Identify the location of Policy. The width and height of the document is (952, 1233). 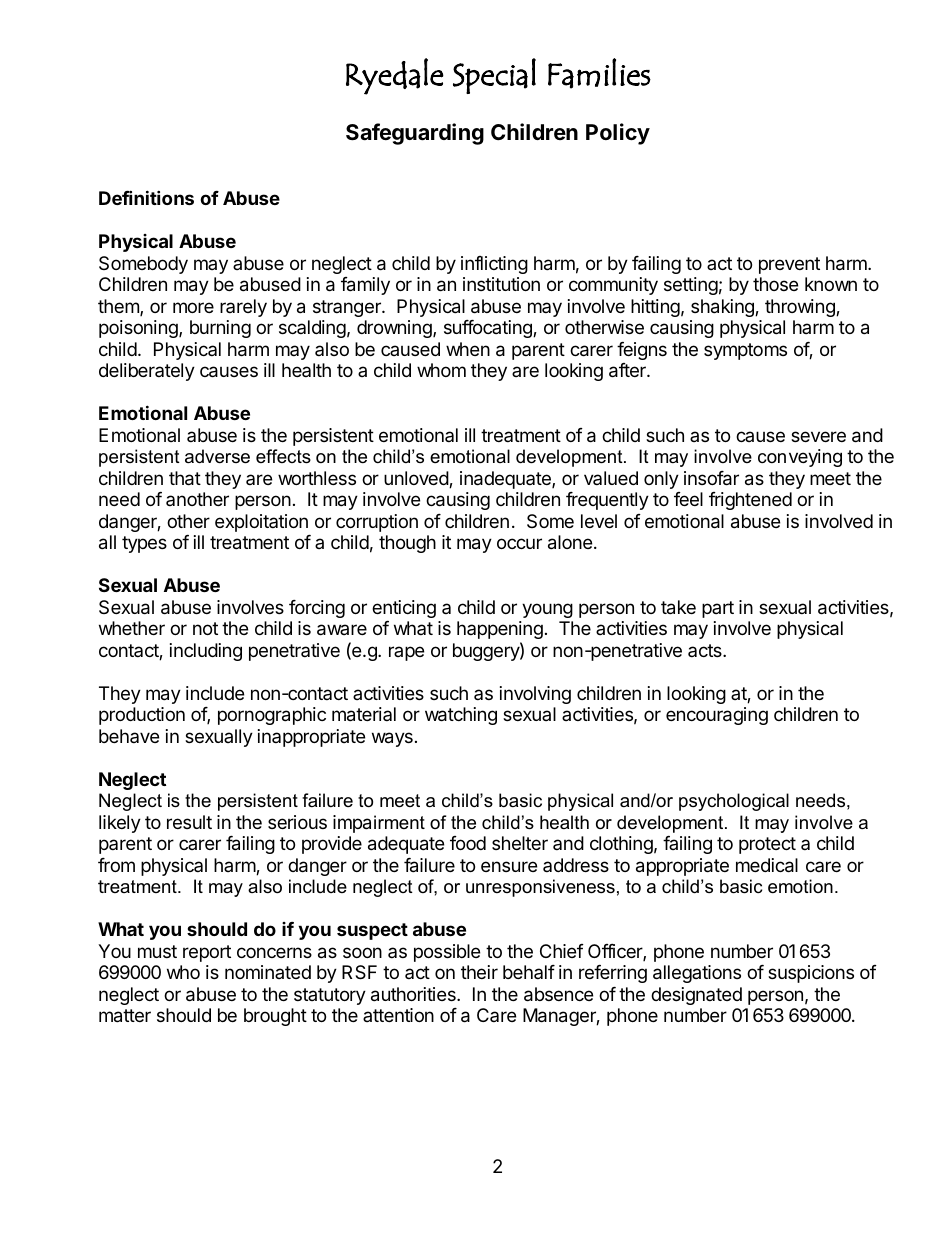
(618, 134).
